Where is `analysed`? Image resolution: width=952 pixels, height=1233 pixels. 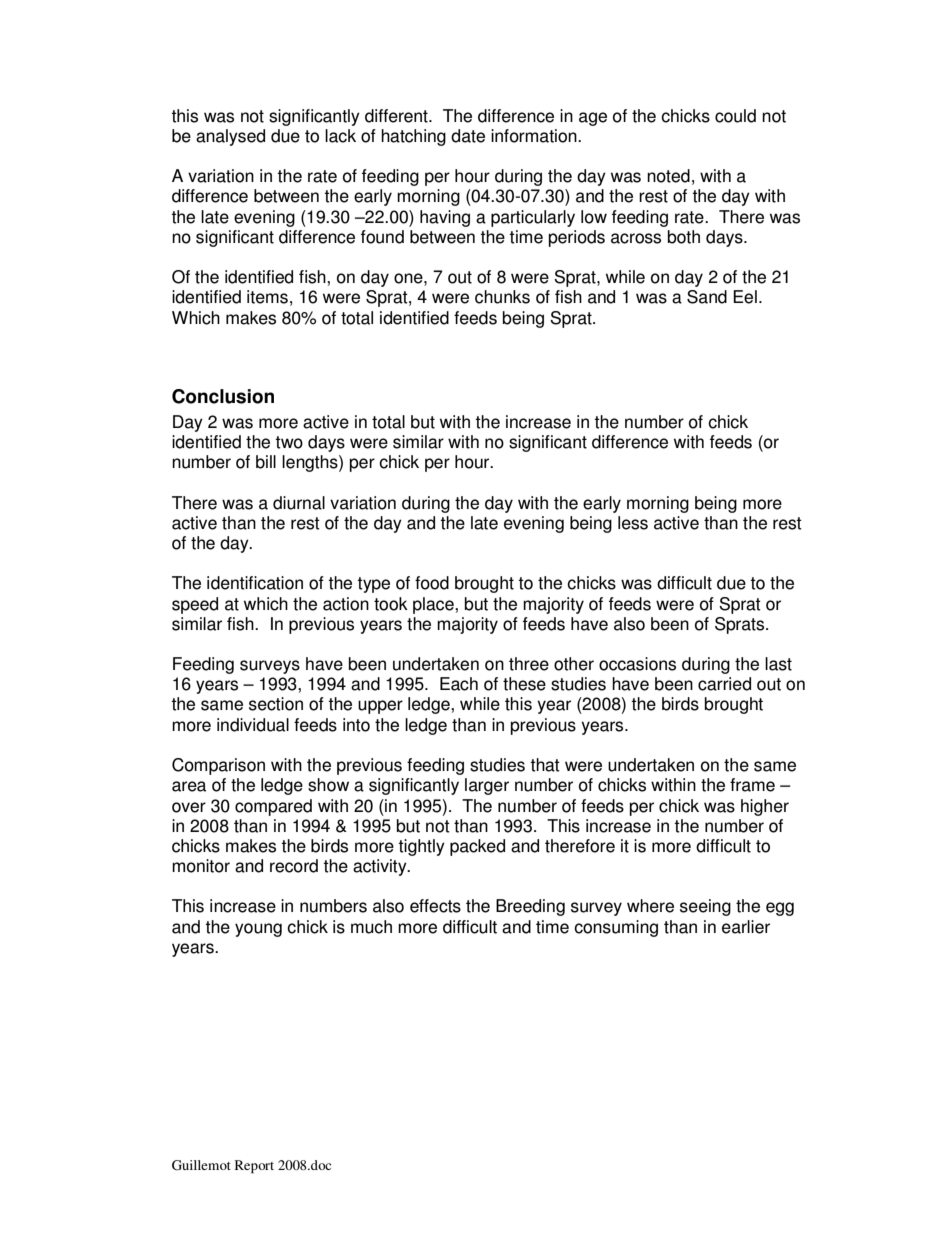
analysed is located at coordinates (230, 137).
